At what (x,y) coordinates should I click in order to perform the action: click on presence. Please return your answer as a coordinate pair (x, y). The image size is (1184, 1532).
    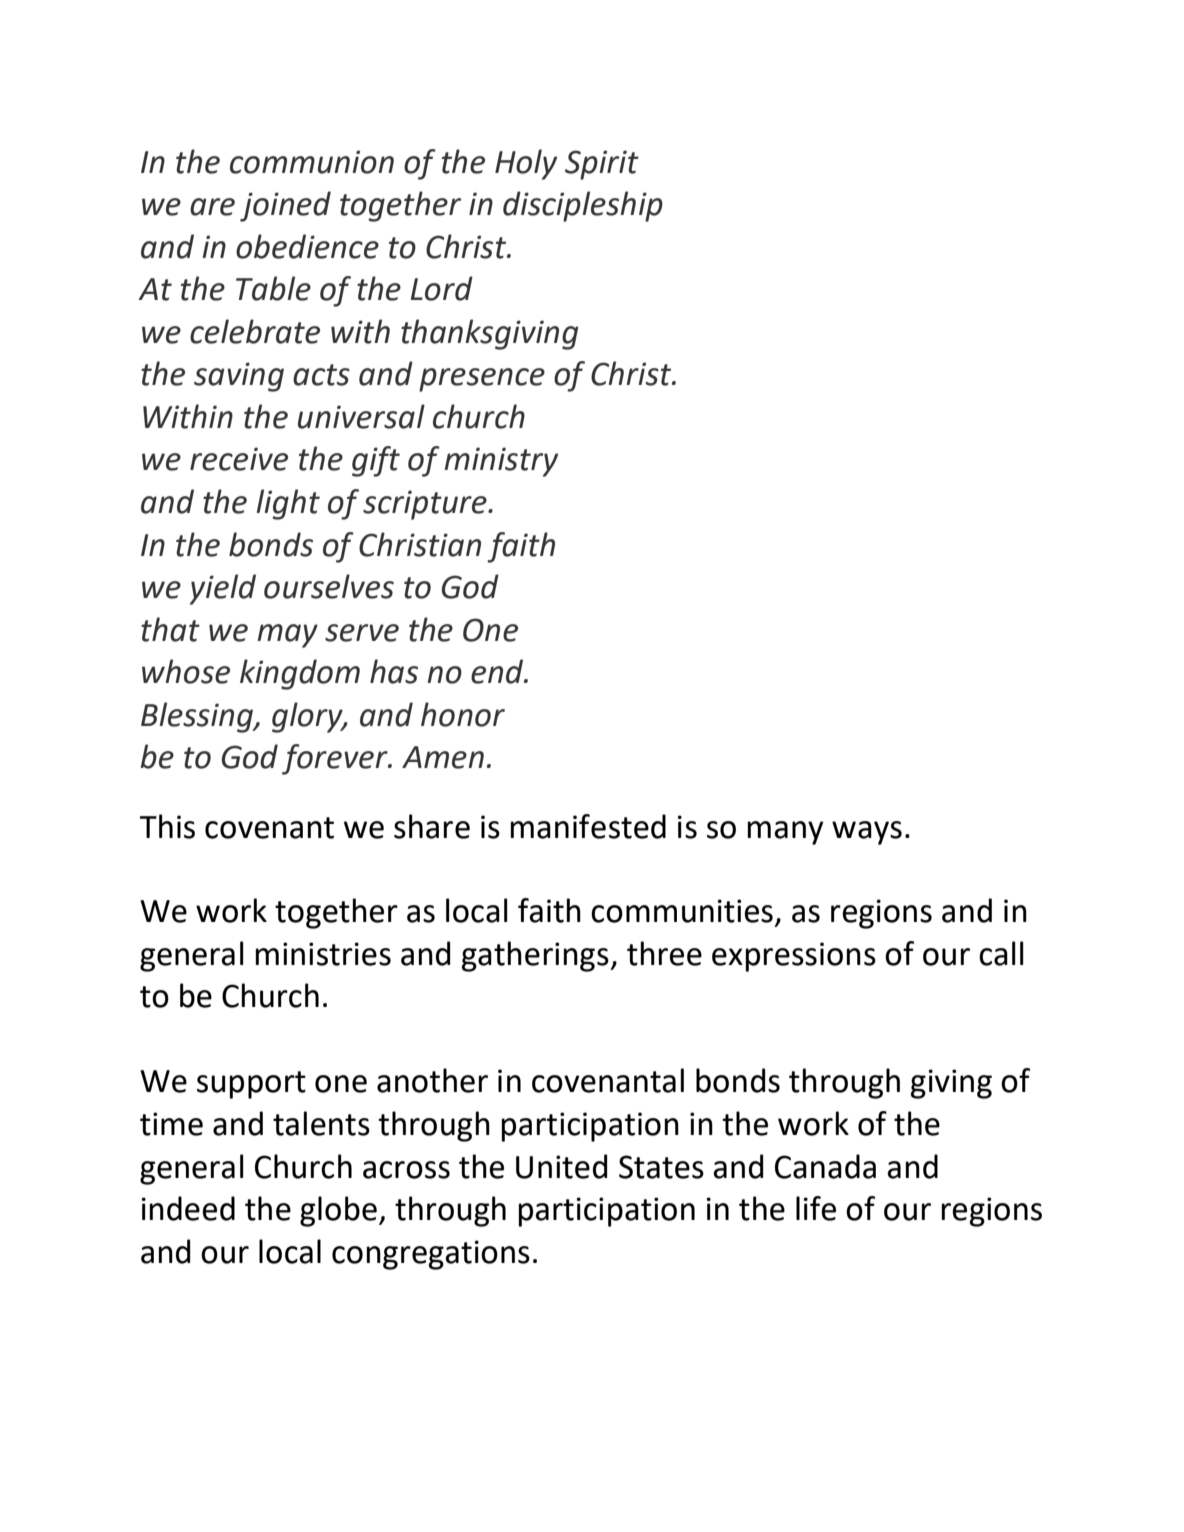
    Looking at the image, I should click on (482, 380).
